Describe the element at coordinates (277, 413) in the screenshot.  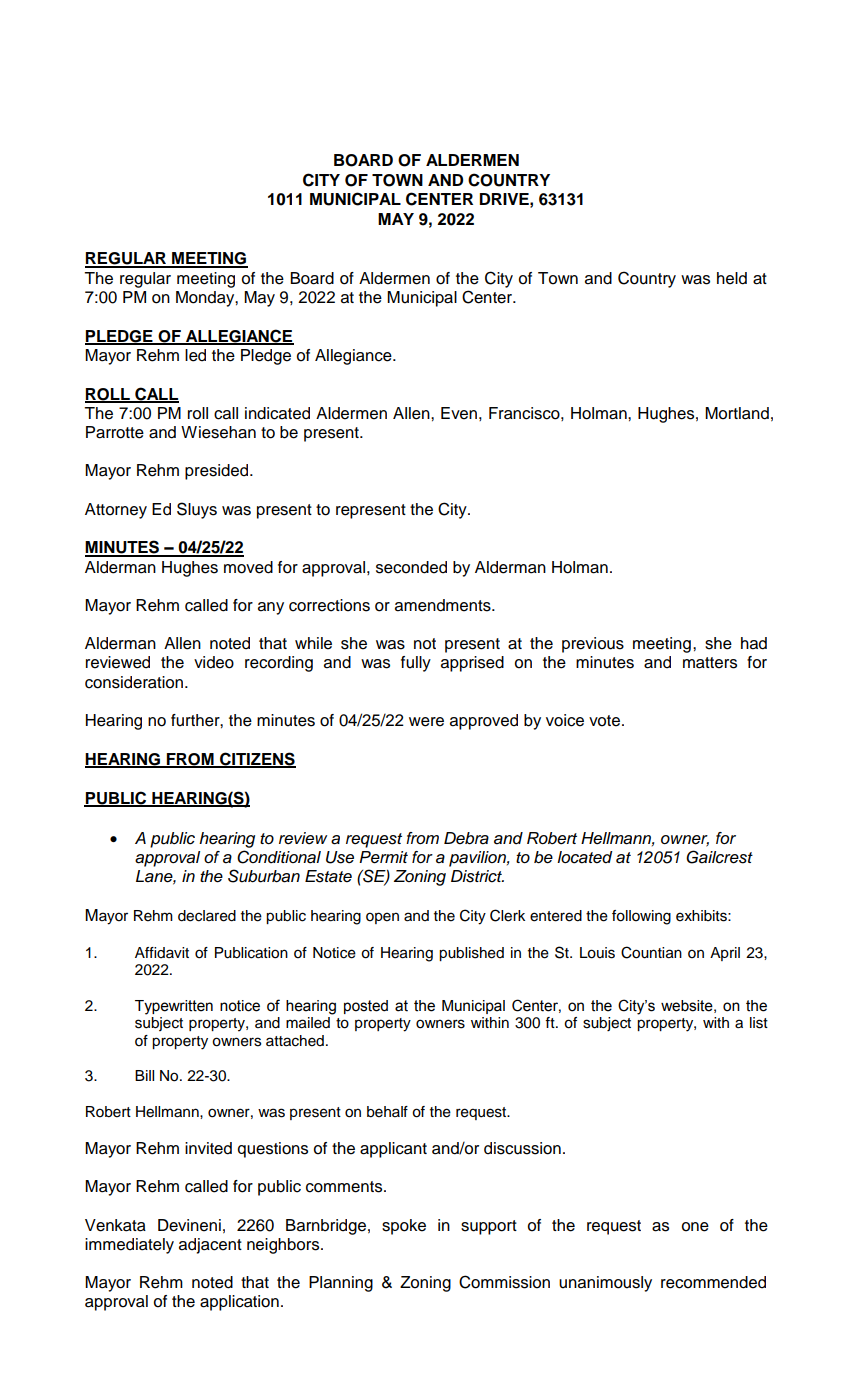
I see `indicated` at that location.
